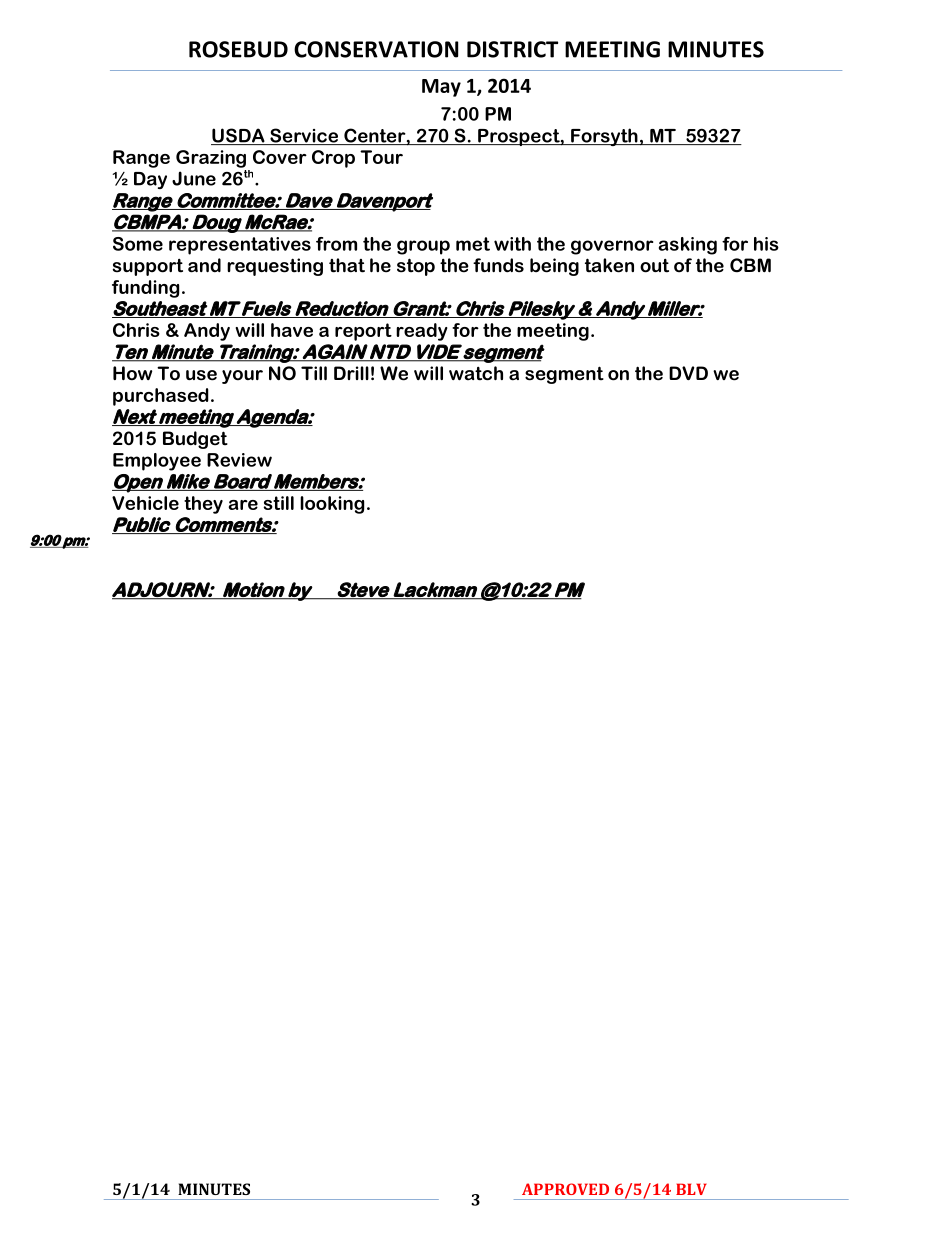 Image resolution: width=952 pixels, height=1233 pixels. Describe the element at coordinates (688, 373) in the screenshot. I see `DVD` at that location.
